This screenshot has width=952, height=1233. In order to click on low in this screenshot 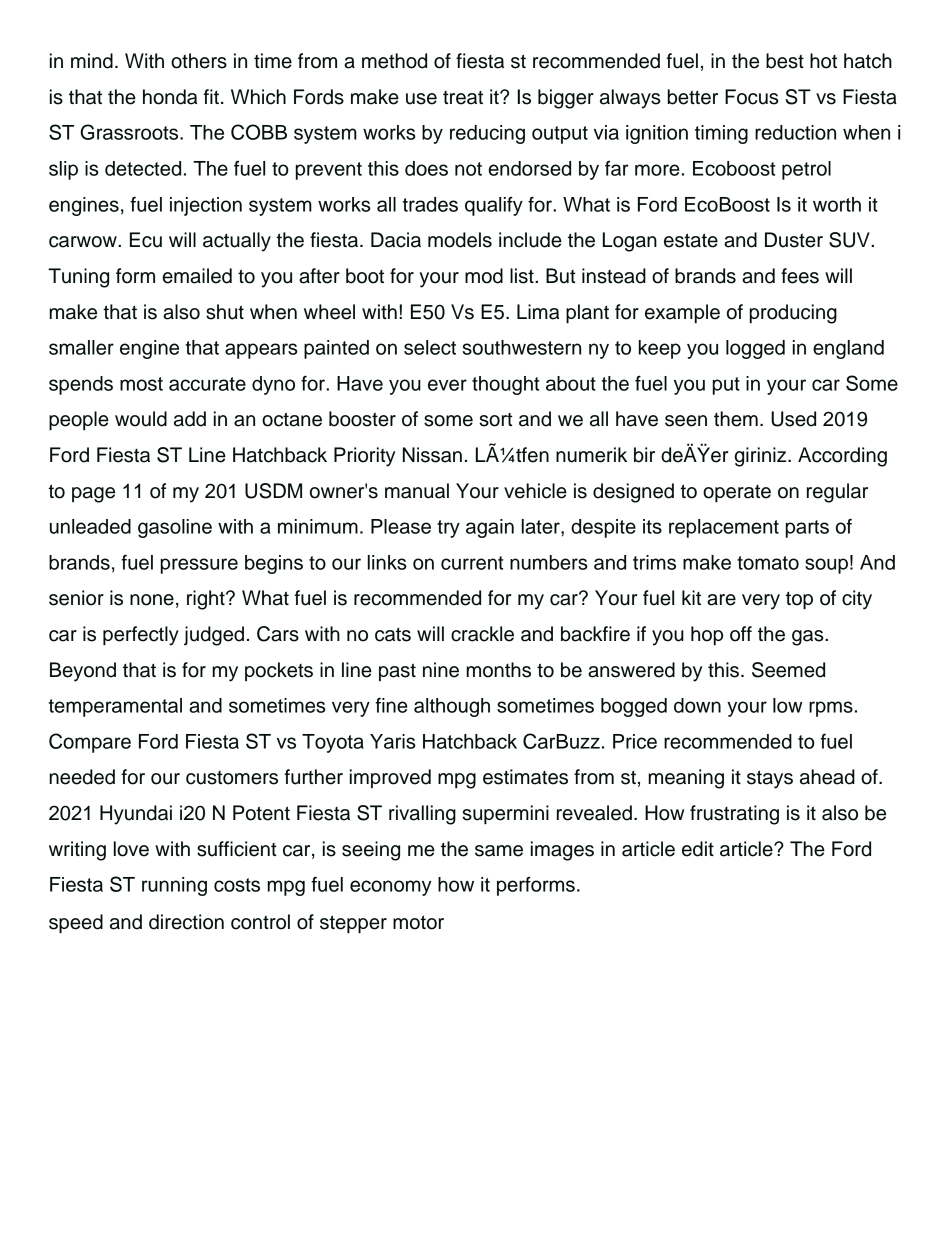, I will do `click(787, 705)`.
